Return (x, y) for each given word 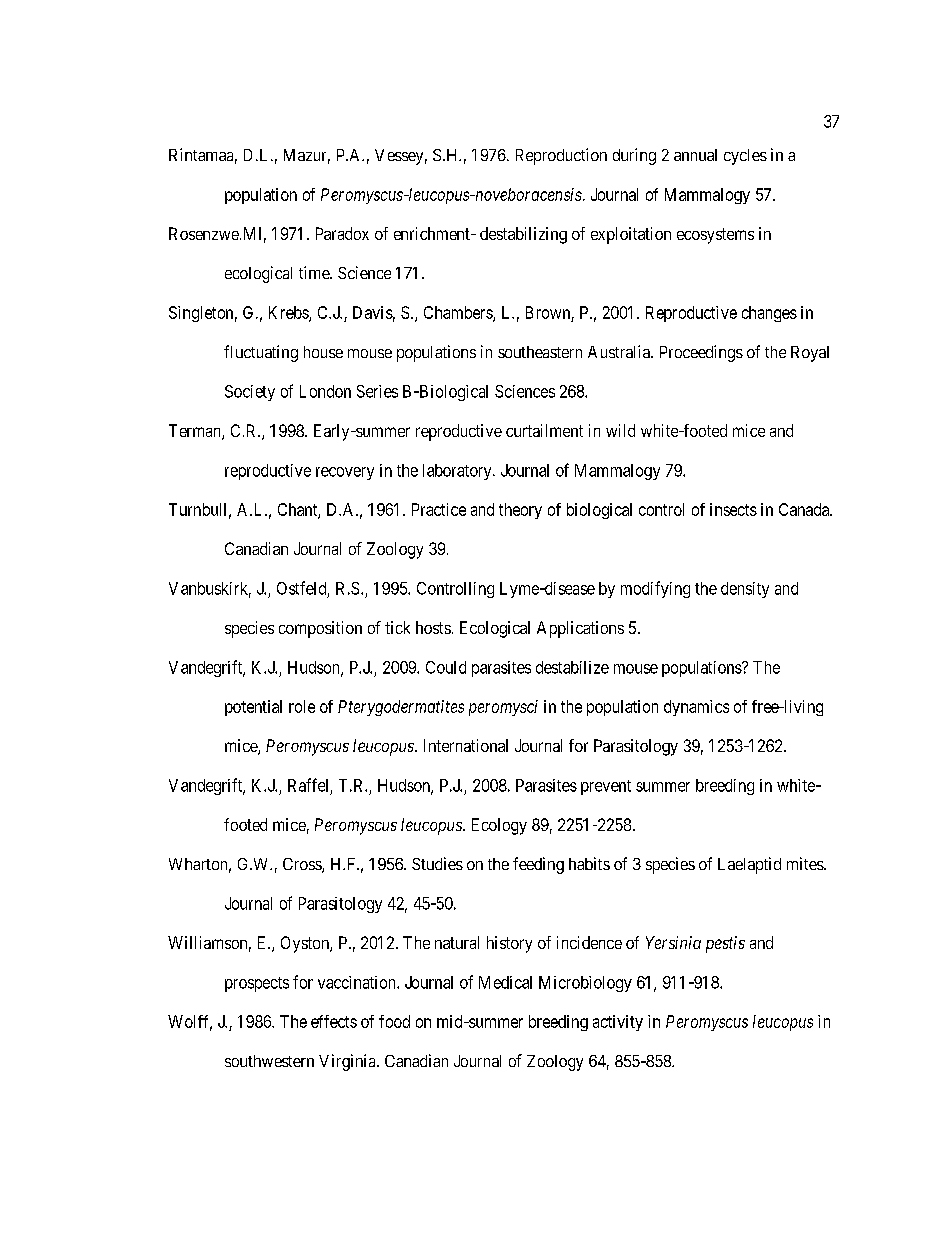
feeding (538, 865)
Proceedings (701, 353)
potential (253, 708)
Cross (303, 865)
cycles (745, 157)
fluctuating (261, 353)
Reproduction (561, 156)
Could (446, 667)
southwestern (269, 1061)
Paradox (342, 233)
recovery (345, 473)
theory (520, 511)
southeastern (540, 352)
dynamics (696, 708)
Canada (805, 509)
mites (806, 863)
